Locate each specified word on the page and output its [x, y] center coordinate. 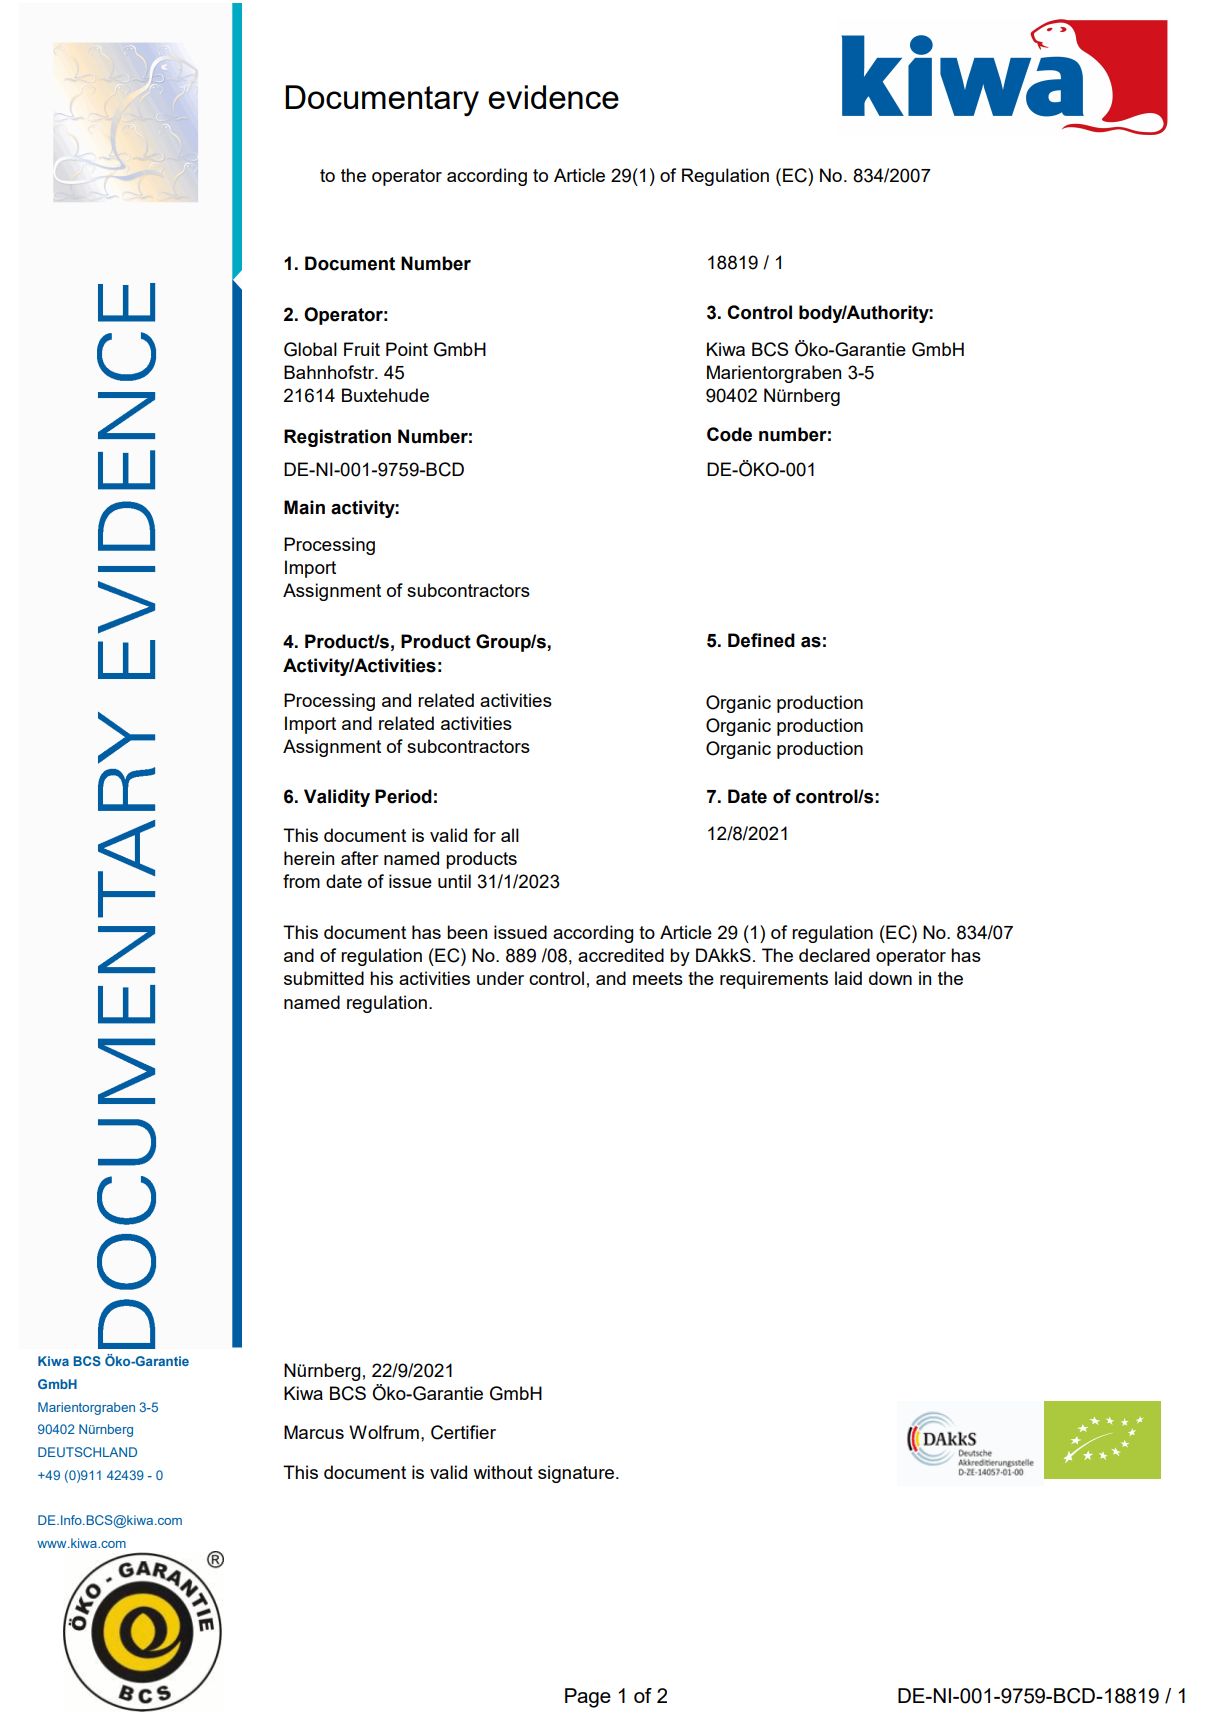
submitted [324, 978]
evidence [553, 97]
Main [304, 507]
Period [403, 796]
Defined [761, 640]
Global [310, 349]
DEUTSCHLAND [87, 1452]
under [500, 978]
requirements [774, 980]
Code [729, 434]
